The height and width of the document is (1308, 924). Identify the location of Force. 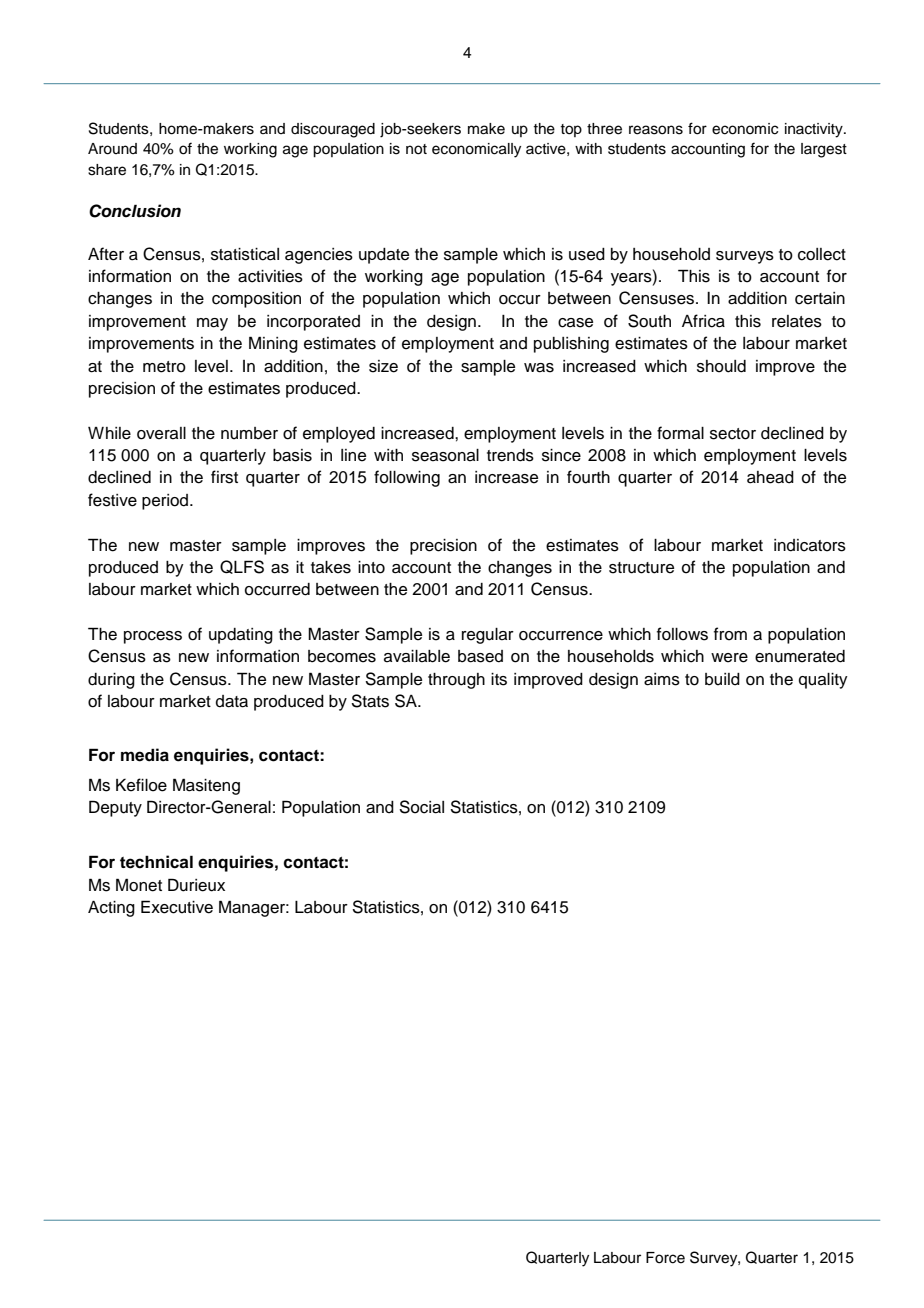
(665, 1258).
